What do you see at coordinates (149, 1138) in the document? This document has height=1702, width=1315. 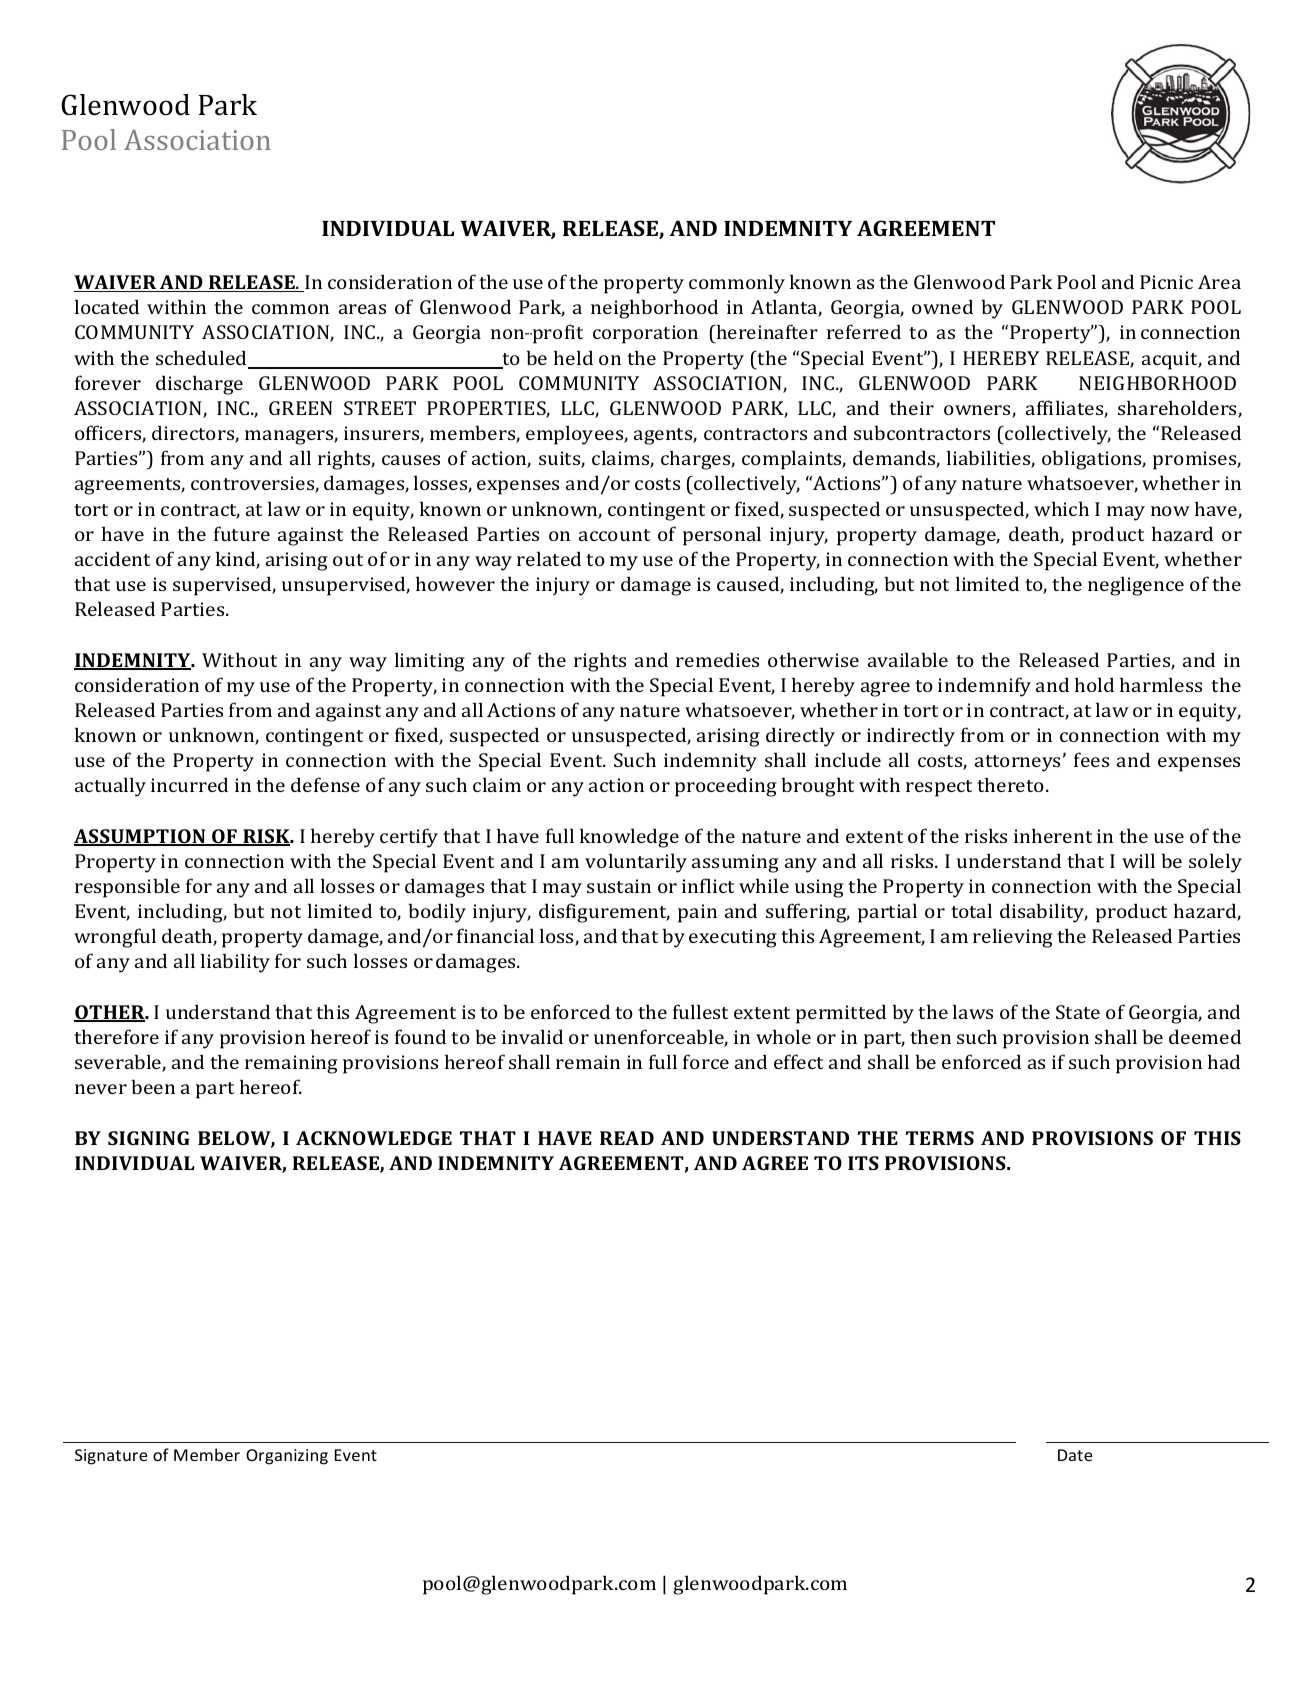 I see `SIGNING` at bounding box center [149, 1138].
